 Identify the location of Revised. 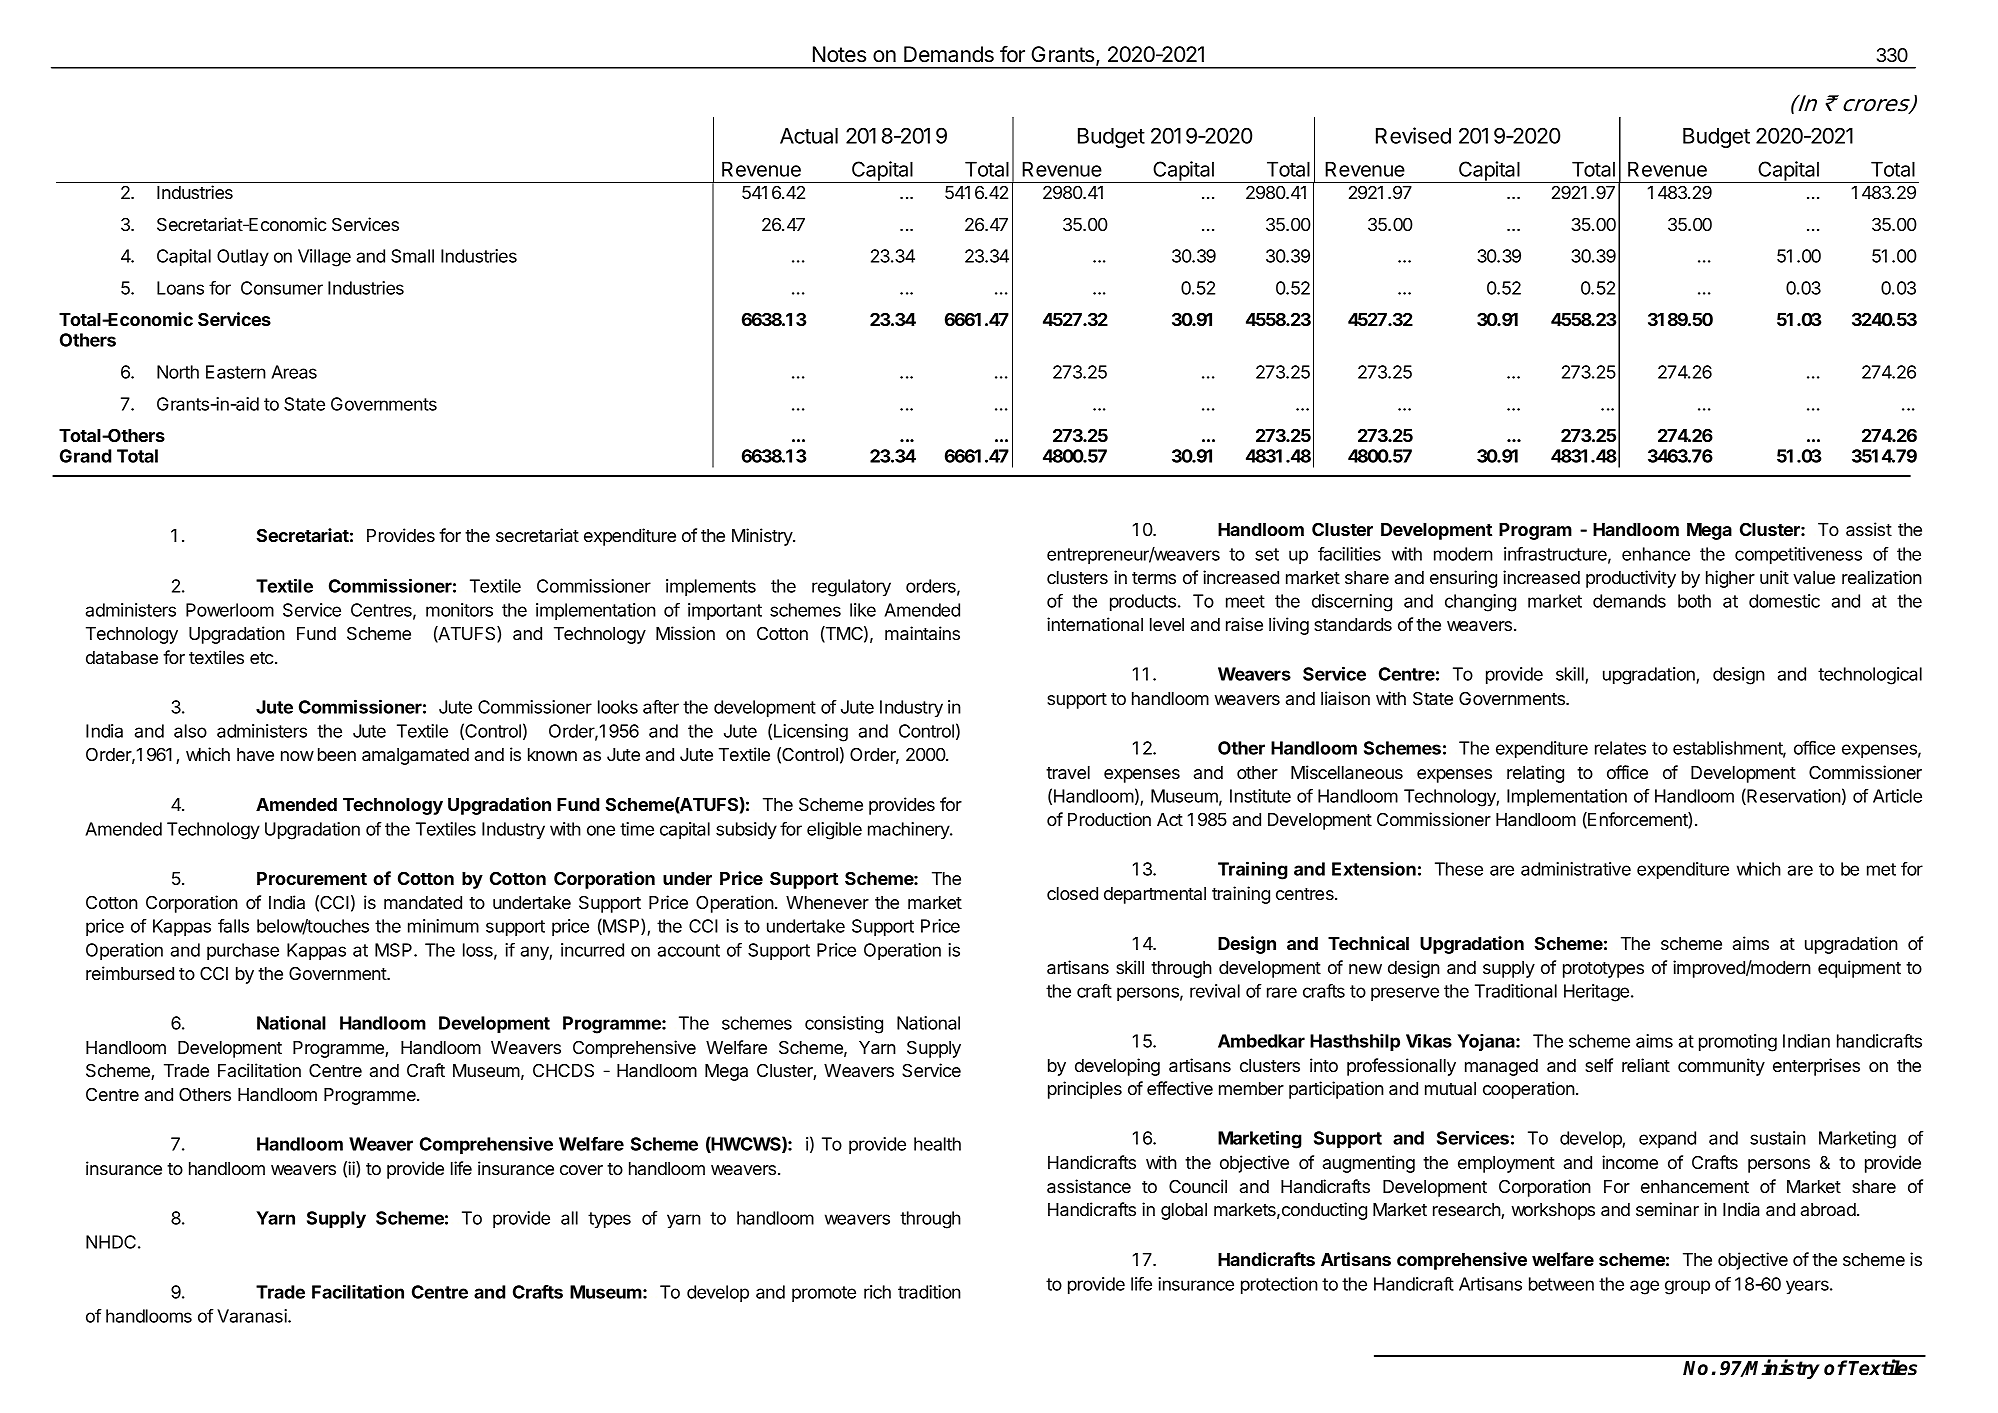
(1413, 135).
